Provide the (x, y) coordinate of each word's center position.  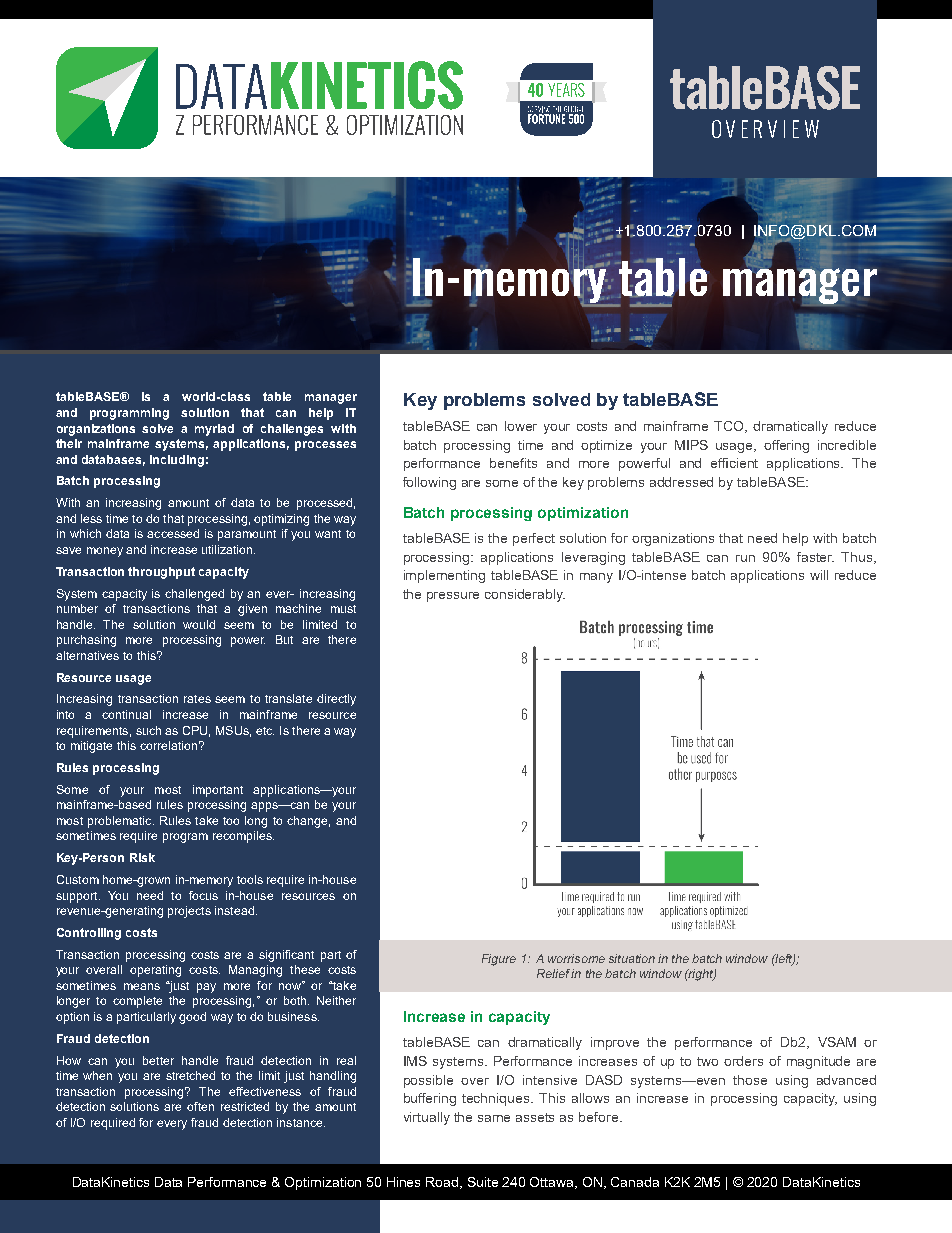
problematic (121, 822)
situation (632, 958)
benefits (513, 463)
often (200, 1106)
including (177, 461)
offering (786, 446)
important (218, 791)
